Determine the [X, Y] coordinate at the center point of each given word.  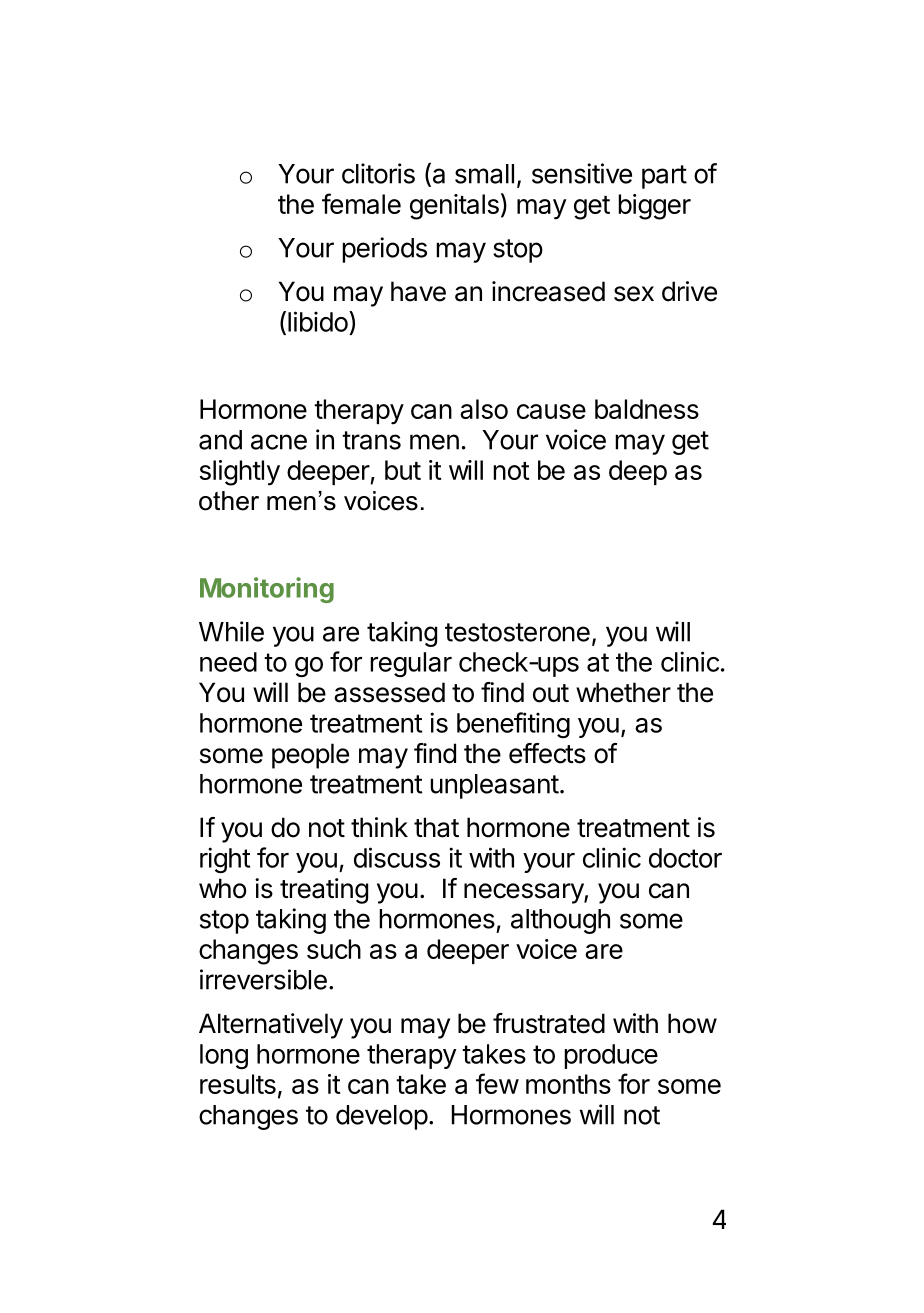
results [238, 1084]
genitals [454, 207]
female [361, 203]
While [231, 631]
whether [623, 692]
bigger [654, 207]
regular [411, 664]
